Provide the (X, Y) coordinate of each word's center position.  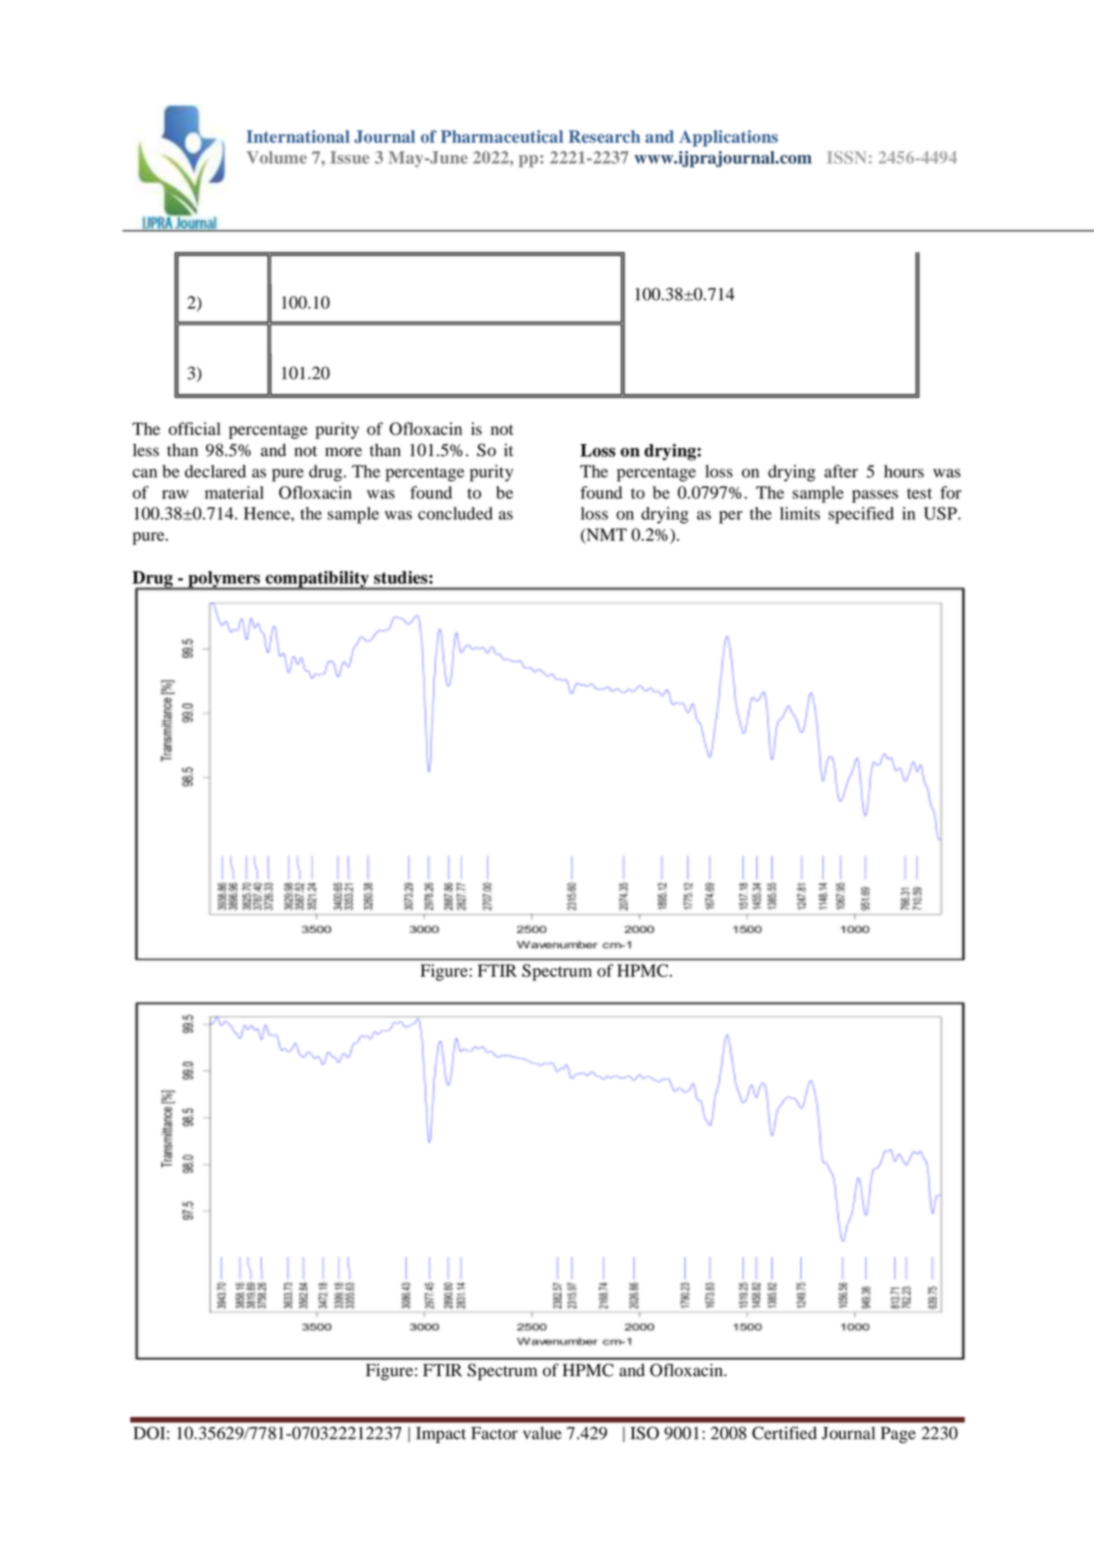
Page (898, 1435)
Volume (276, 157)
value (542, 1433)
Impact (441, 1435)
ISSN (846, 157)
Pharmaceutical (502, 136)
